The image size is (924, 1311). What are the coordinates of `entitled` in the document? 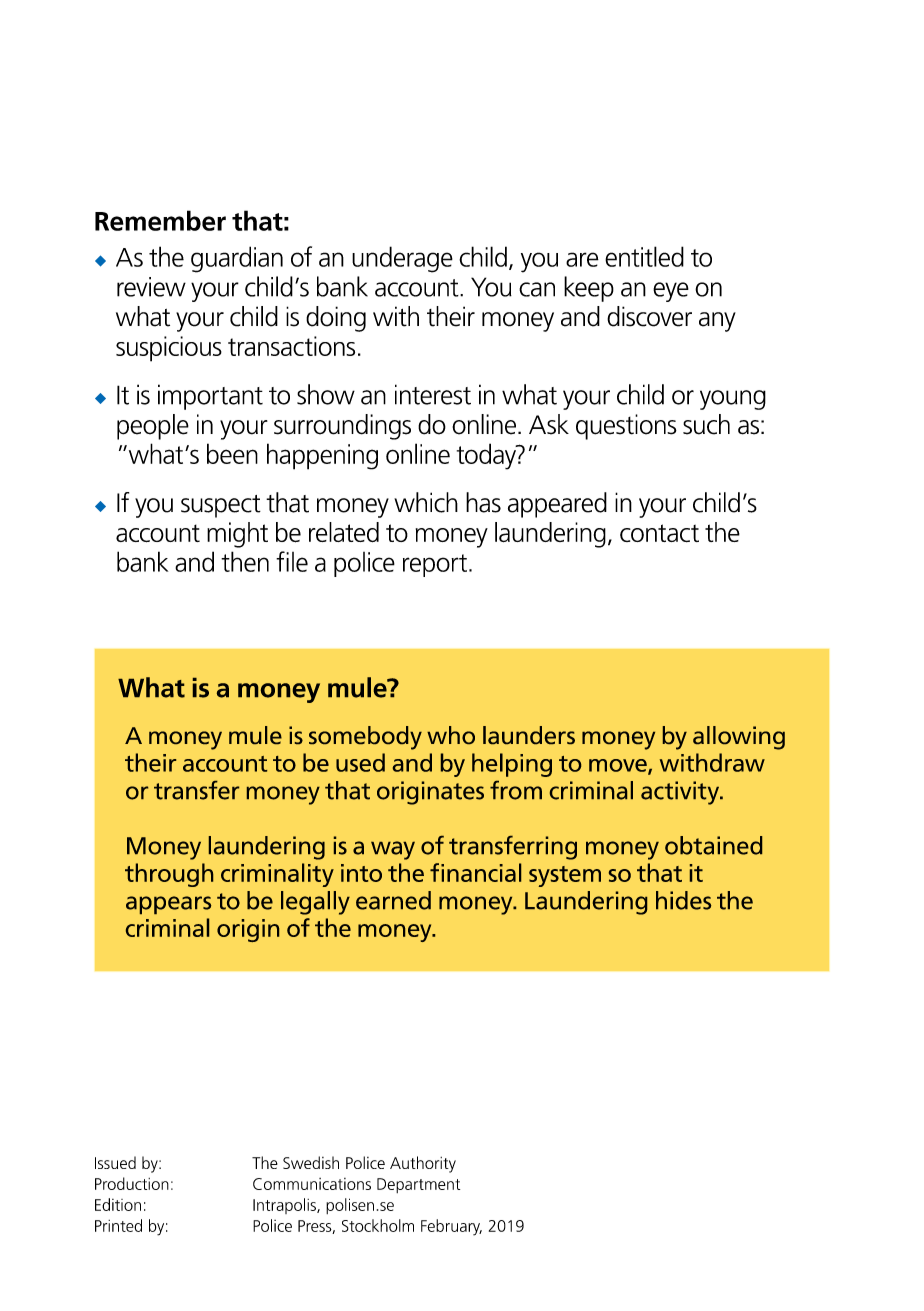 It's located at (644, 256).
